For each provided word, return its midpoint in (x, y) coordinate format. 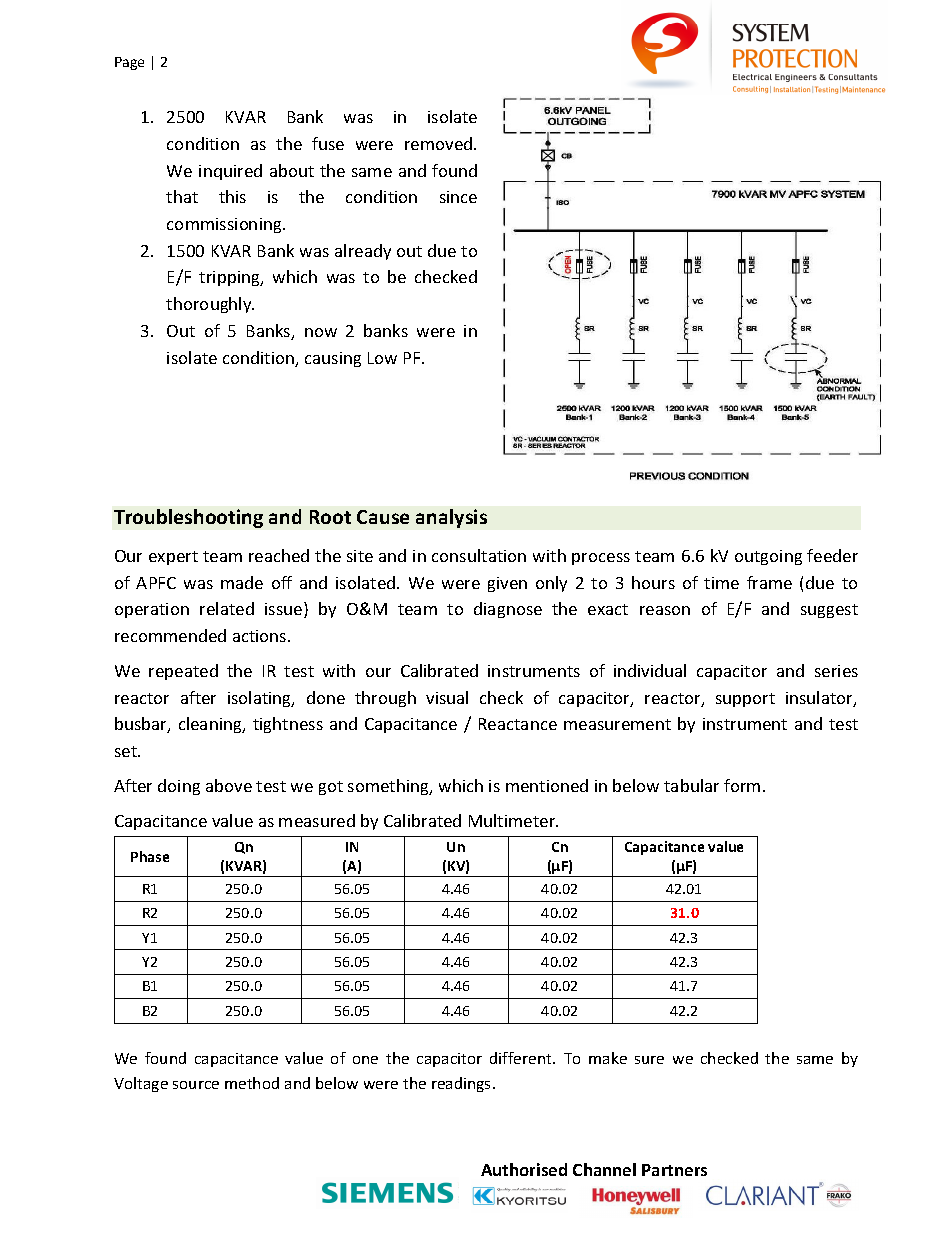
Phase (150, 856)
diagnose (508, 610)
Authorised (524, 1169)
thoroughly (210, 305)
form (742, 785)
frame (769, 582)
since (458, 197)
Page (129, 63)
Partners (674, 1170)
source (196, 1085)
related (227, 608)
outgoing (768, 557)
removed (440, 143)
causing (333, 359)
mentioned (547, 785)
